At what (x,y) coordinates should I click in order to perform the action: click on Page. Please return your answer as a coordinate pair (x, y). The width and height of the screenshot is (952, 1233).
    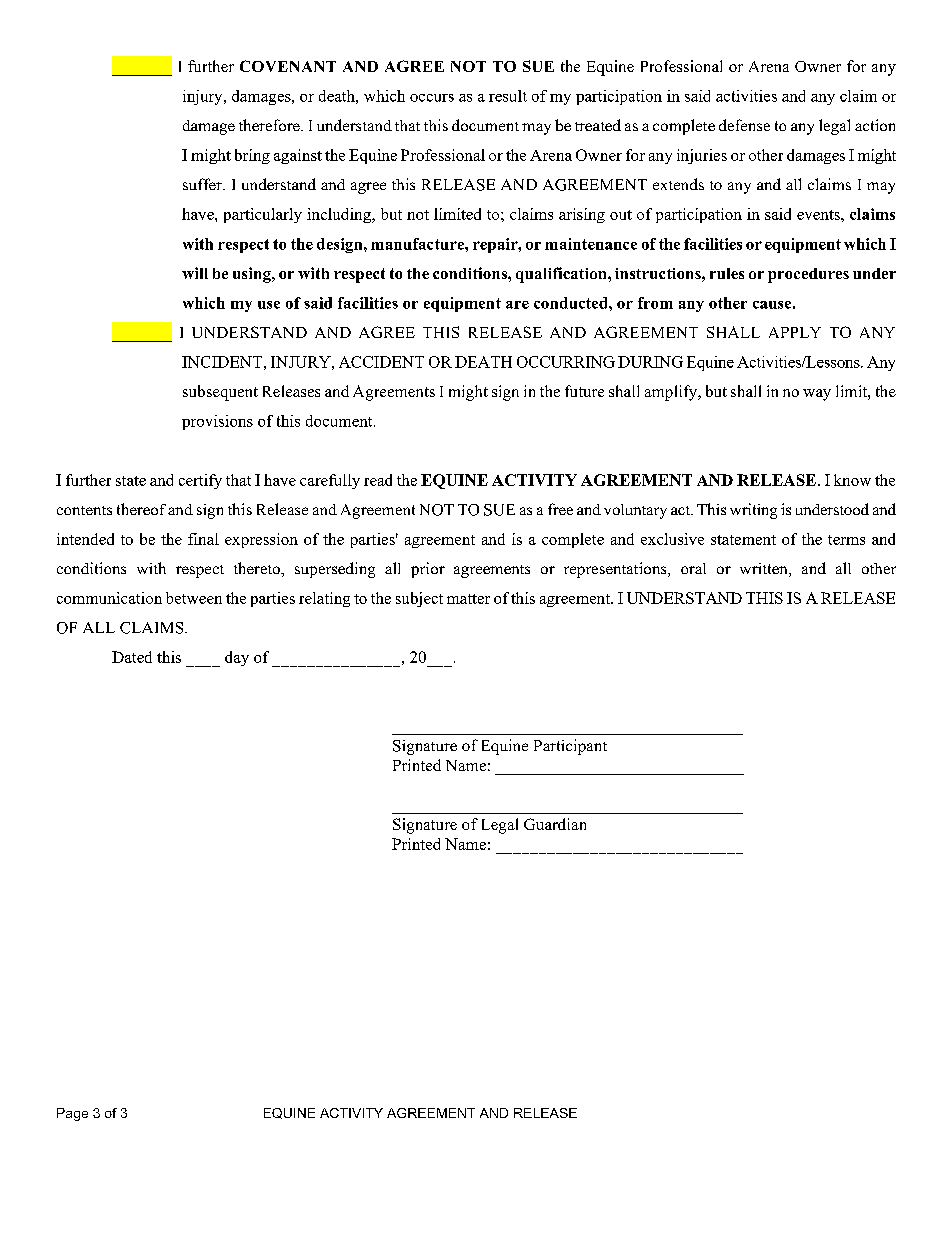
    Looking at the image, I should click on (72, 1114).
